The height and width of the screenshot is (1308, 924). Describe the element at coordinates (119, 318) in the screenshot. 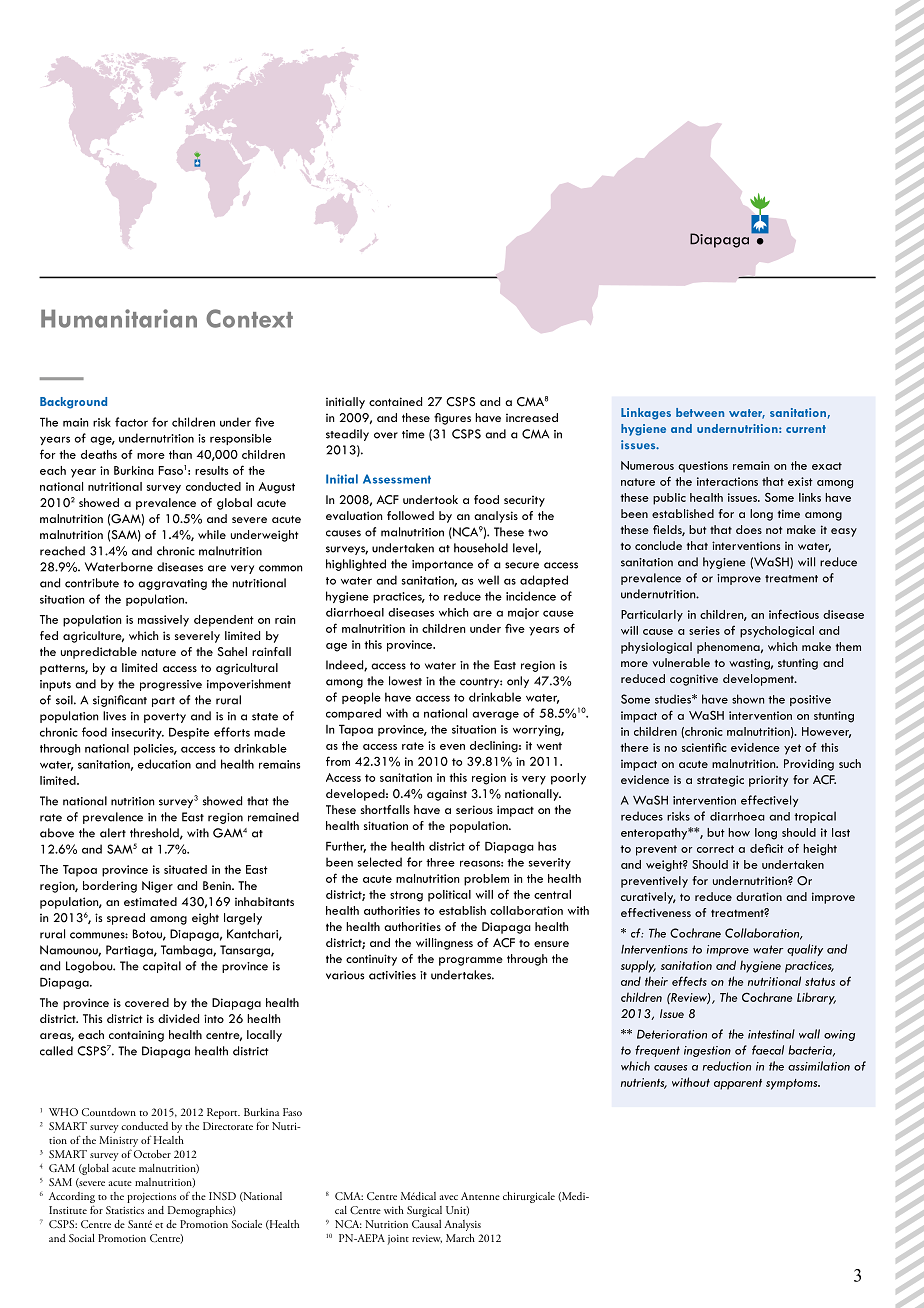

I see `Humanitarian` at that location.
